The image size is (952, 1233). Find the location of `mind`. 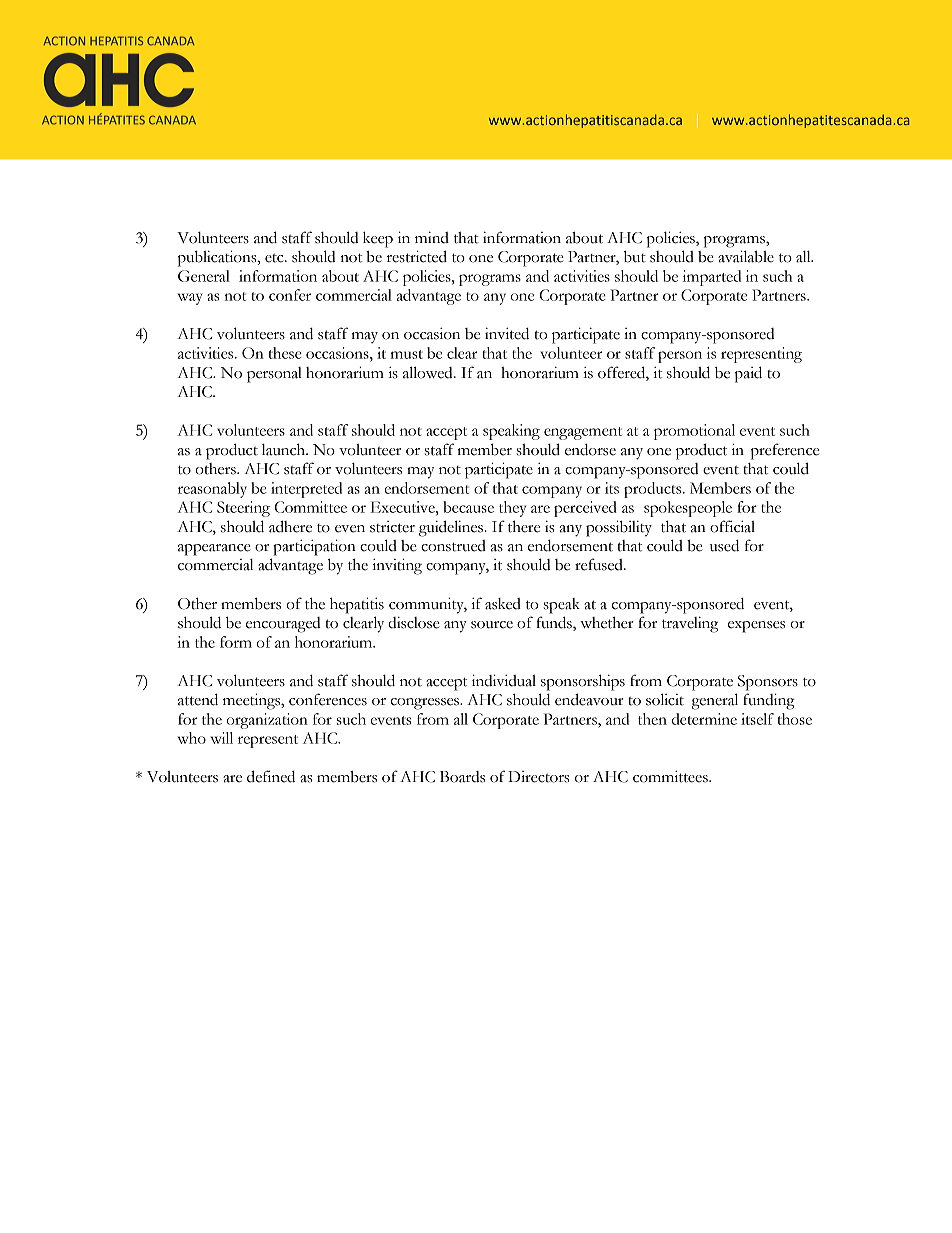

mind is located at coordinates (432, 238).
